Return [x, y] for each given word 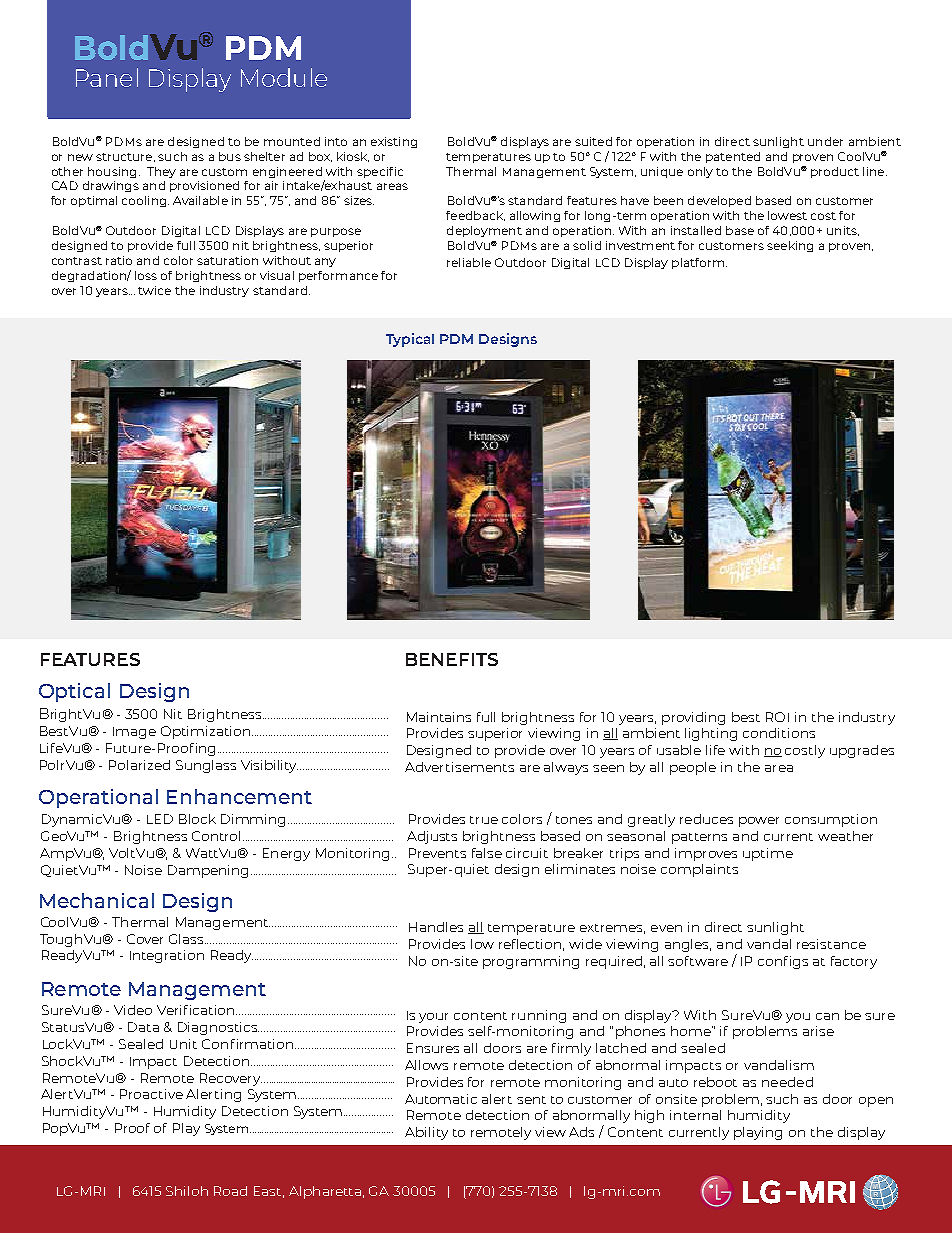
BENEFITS [452, 659]
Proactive [151, 1094]
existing [394, 142]
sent [531, 1100]
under [825, 141]
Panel [107, 77]
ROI [777, 717]
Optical [74, 692]
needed [787, 1082]
